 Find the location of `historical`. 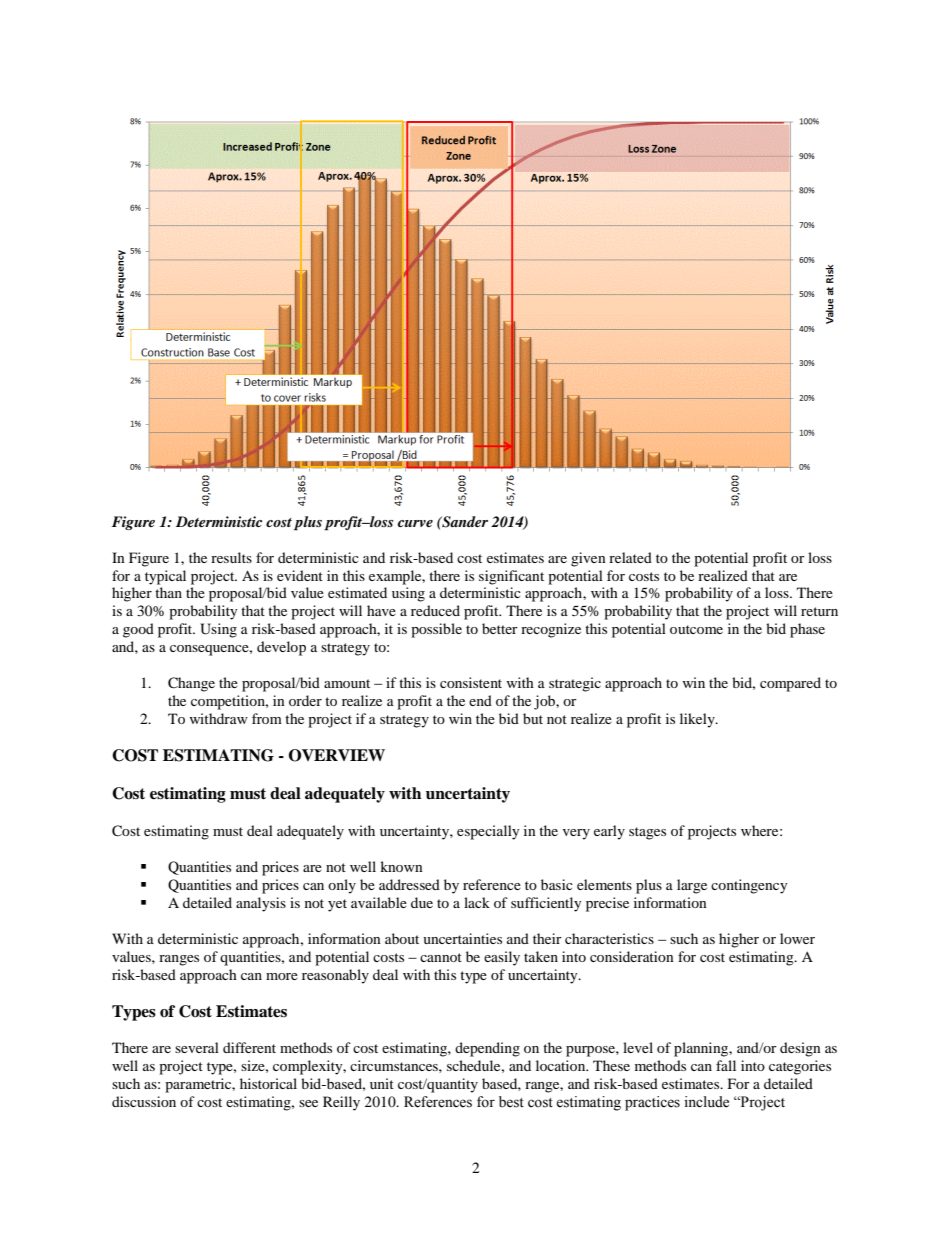

historical is located at coordinates (268, 1083).
